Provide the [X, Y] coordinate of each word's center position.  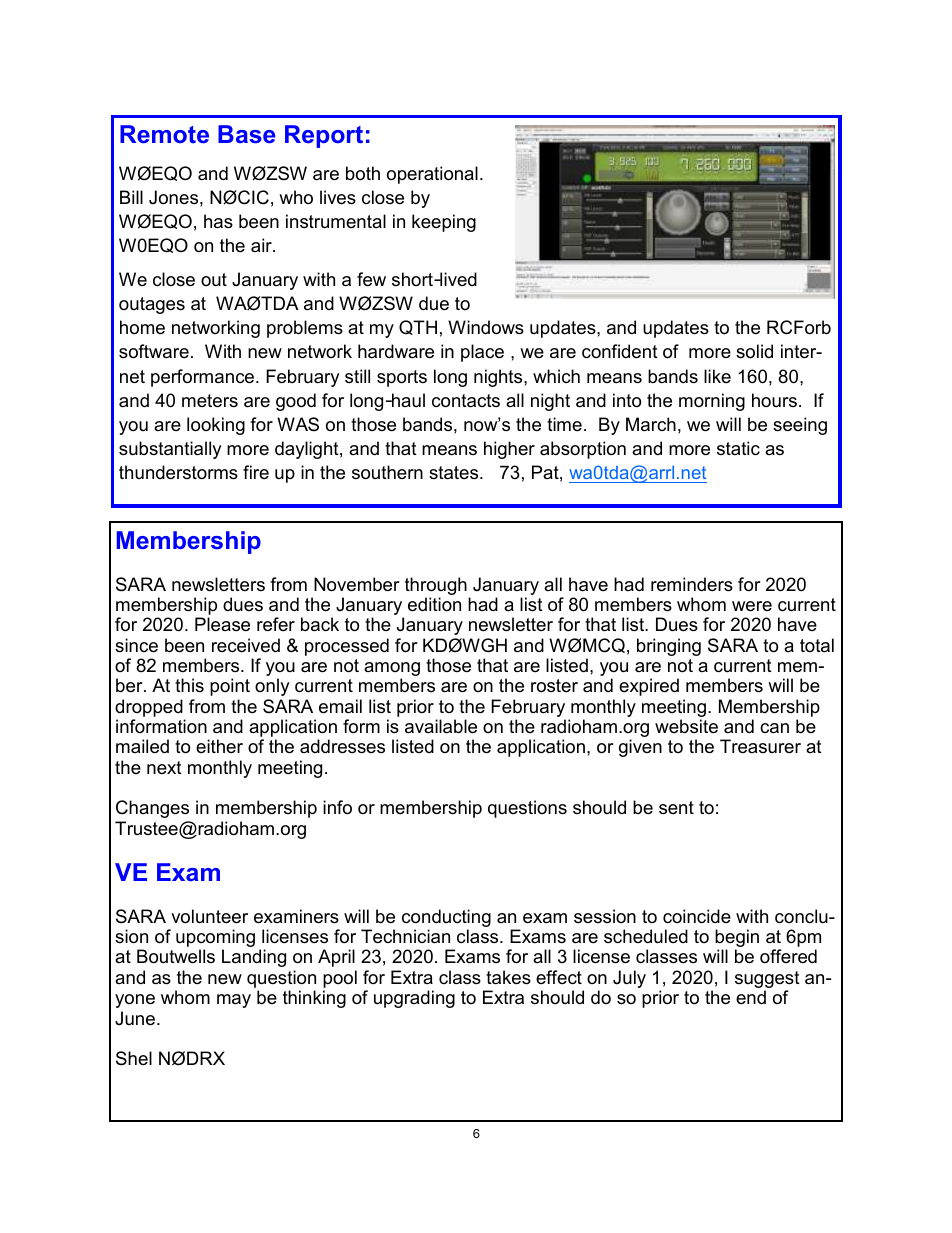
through [436, 587]
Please [222, 624]
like [717, 376]
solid [754, 351]
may [234, 1001]
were [752, 606]
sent [676, 807]
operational [432, 175]
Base [246, 134]
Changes [152, 809]
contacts [466, 401]
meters [210, 401]
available [441, 726]
